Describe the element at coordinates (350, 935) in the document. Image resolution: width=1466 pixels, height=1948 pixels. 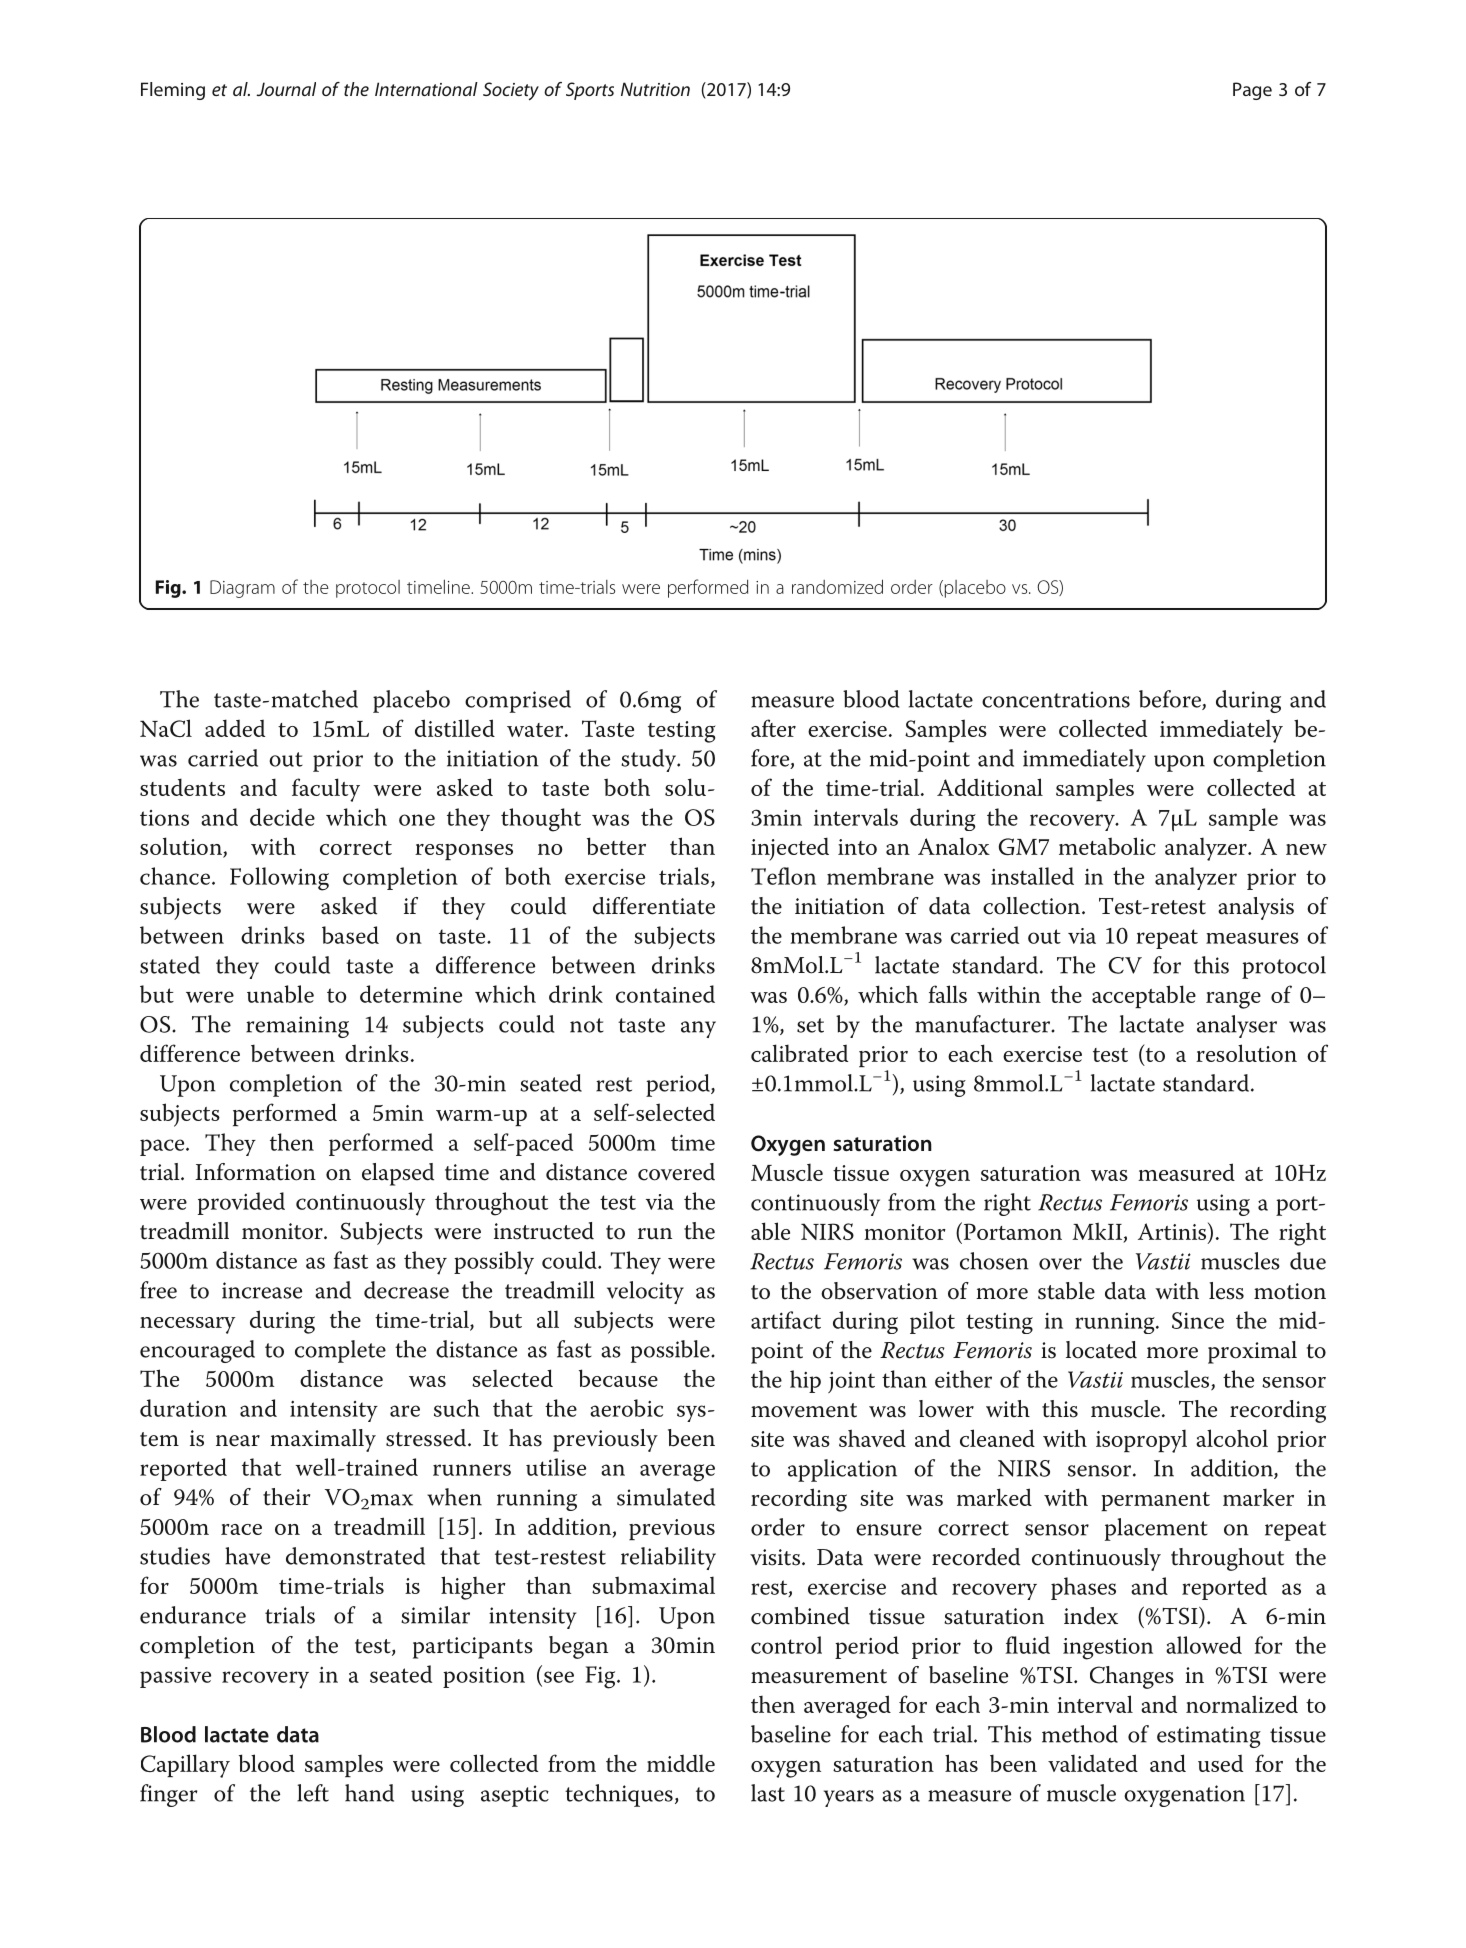
I see `based` at that location.
